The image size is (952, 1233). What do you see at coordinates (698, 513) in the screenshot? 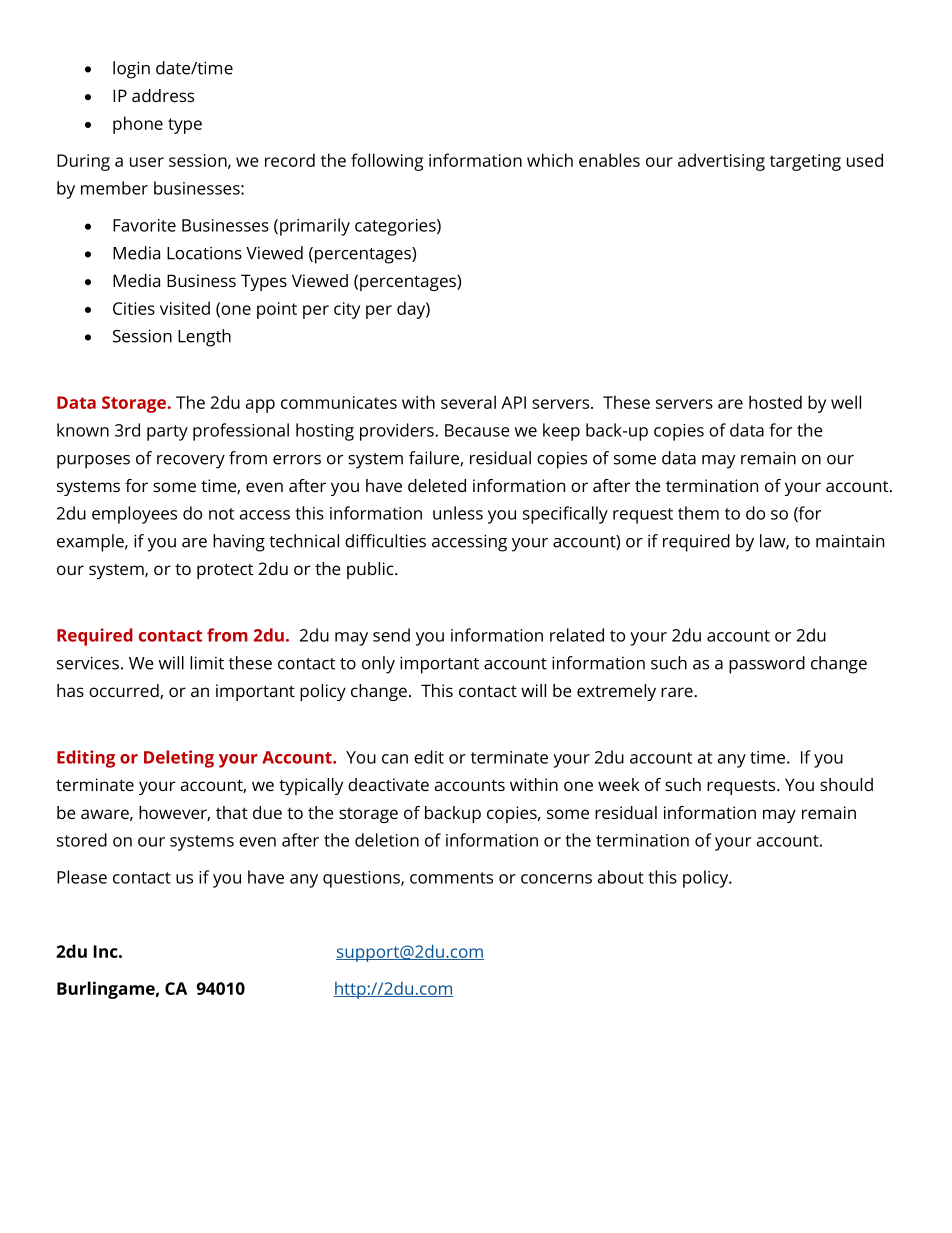
I see `them` at bounding box center [698, 513].
